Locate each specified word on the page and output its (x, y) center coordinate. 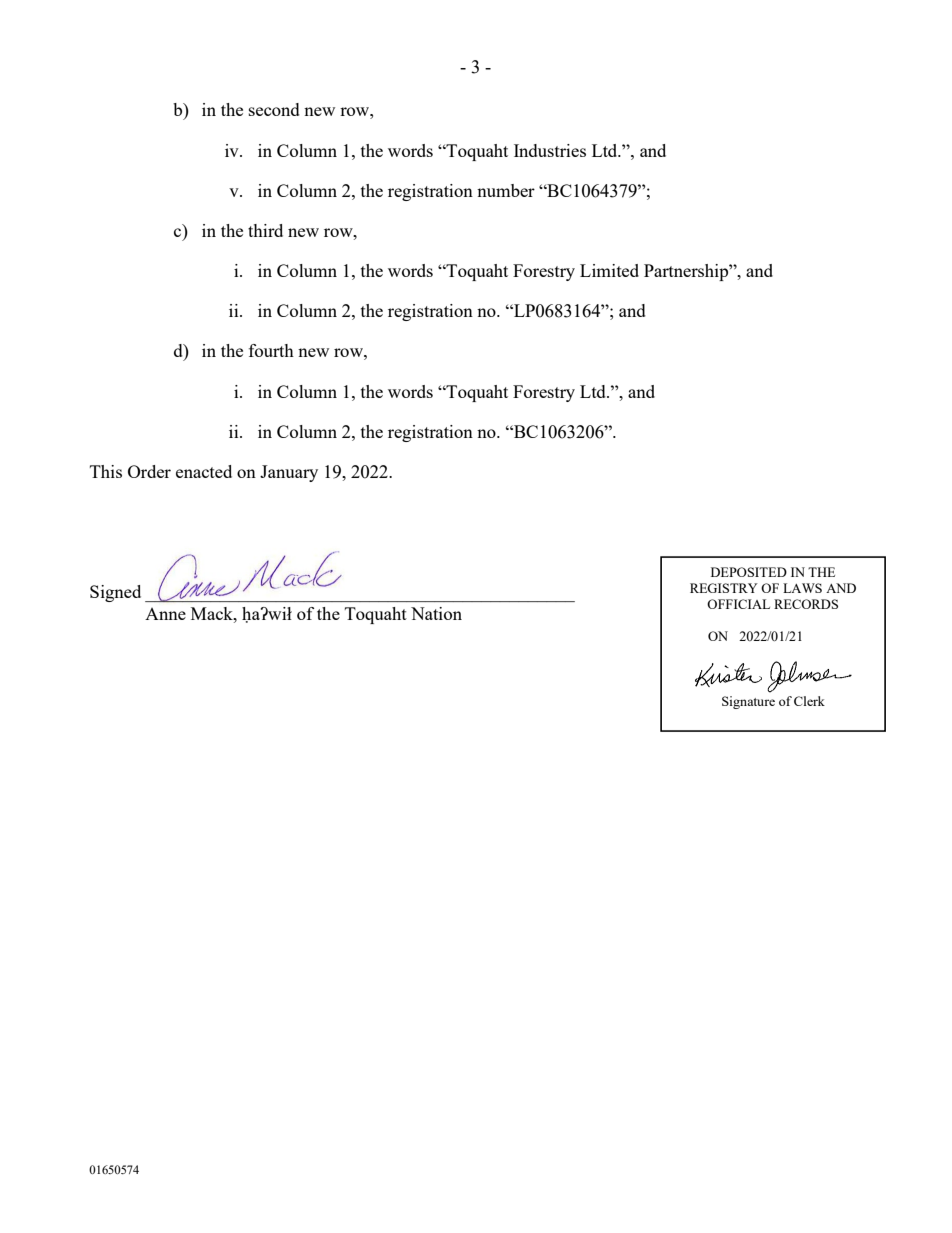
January (289, 473)
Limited (609, 270)
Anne (165, 614)
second (274, 109)
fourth (271, 350)
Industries (550, 150)
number (506, 190)
